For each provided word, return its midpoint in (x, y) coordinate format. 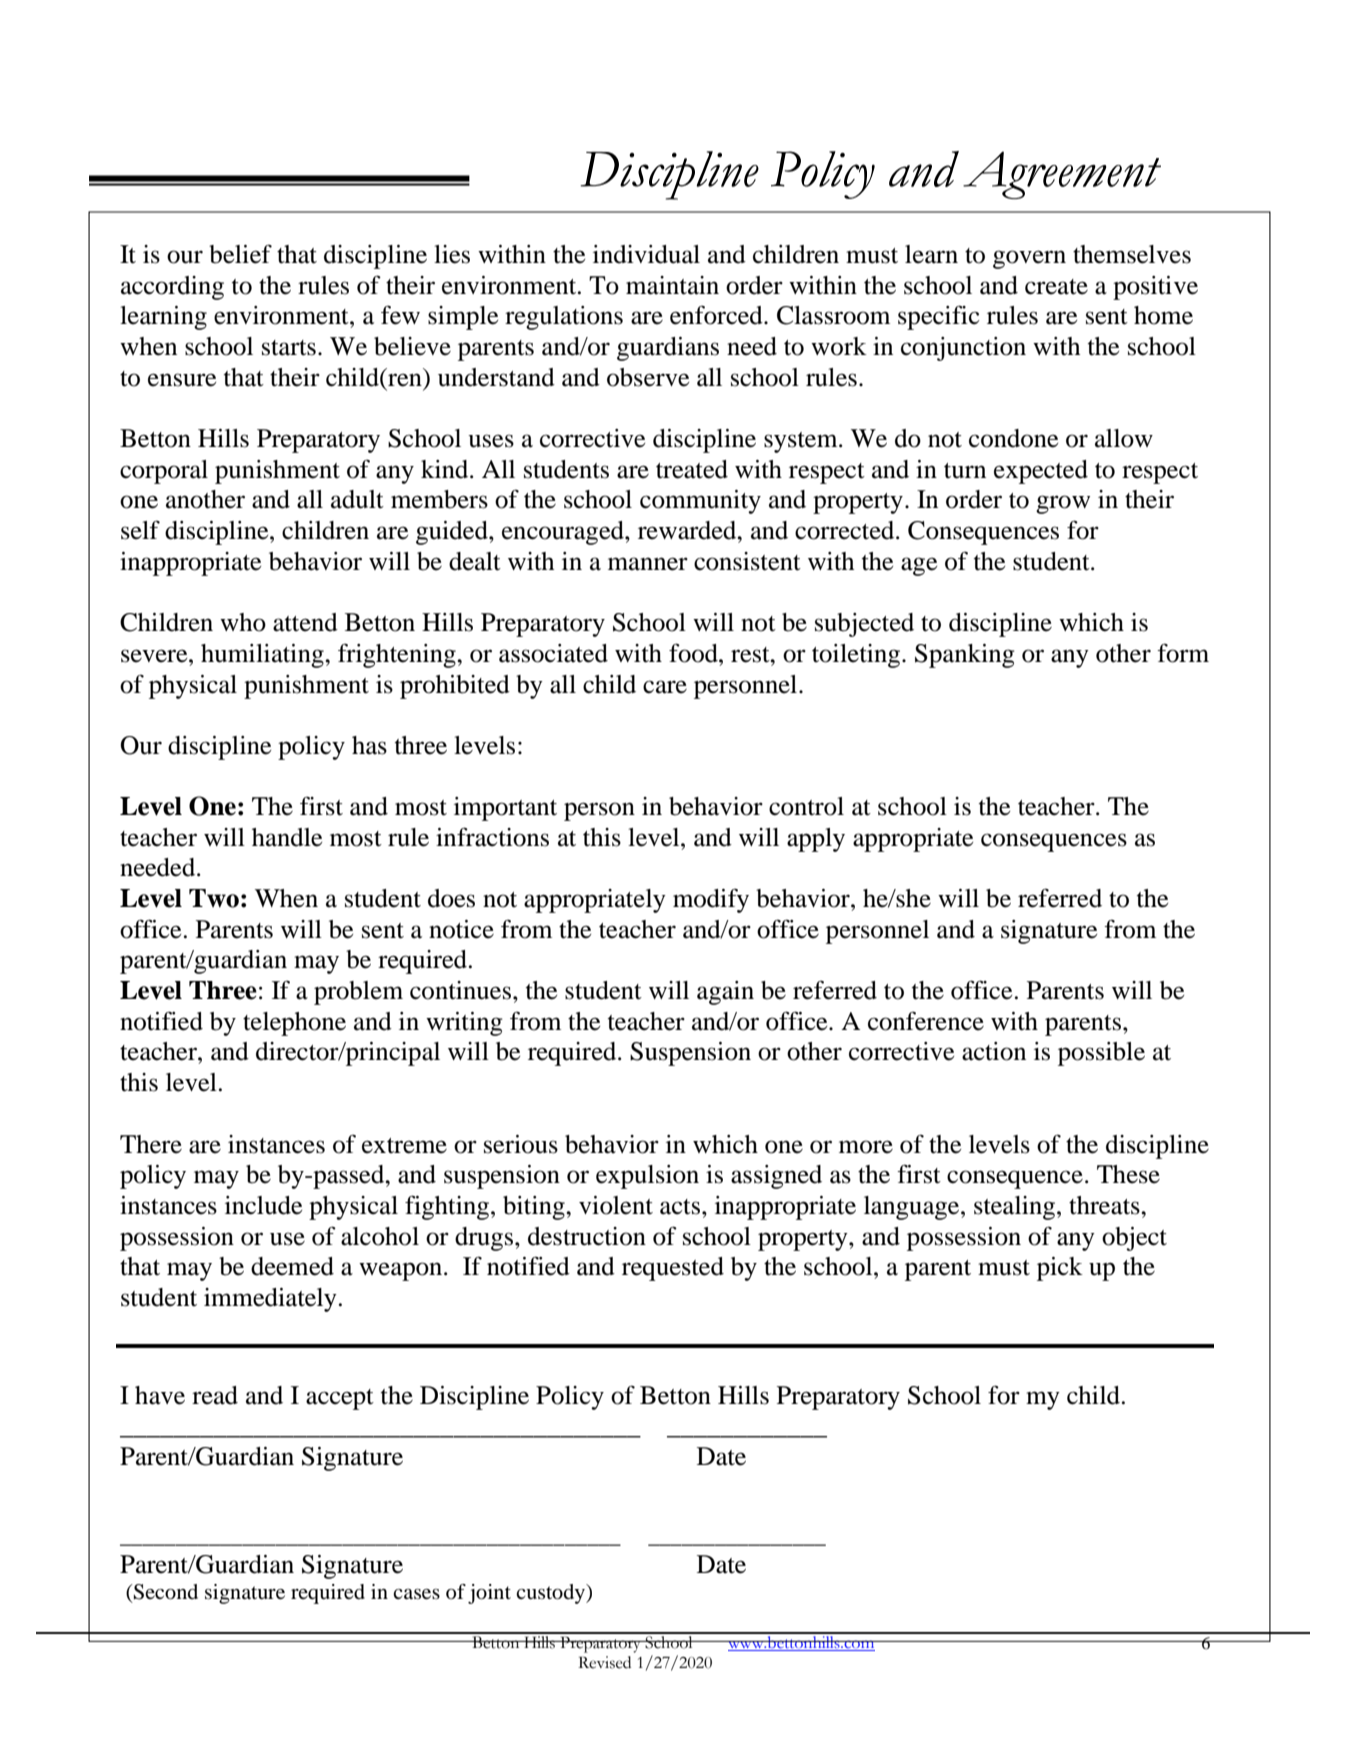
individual (646, 254)
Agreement (1062, 175)
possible (1101, 1054)
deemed (292, 1266)
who (243, 622)
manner (648, 564)
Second (165, 1592)
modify (711, 900)
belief (240, 254)
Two (214, 898)
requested (673, 1269)
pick (1060, 1269)
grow (1063, 504)
